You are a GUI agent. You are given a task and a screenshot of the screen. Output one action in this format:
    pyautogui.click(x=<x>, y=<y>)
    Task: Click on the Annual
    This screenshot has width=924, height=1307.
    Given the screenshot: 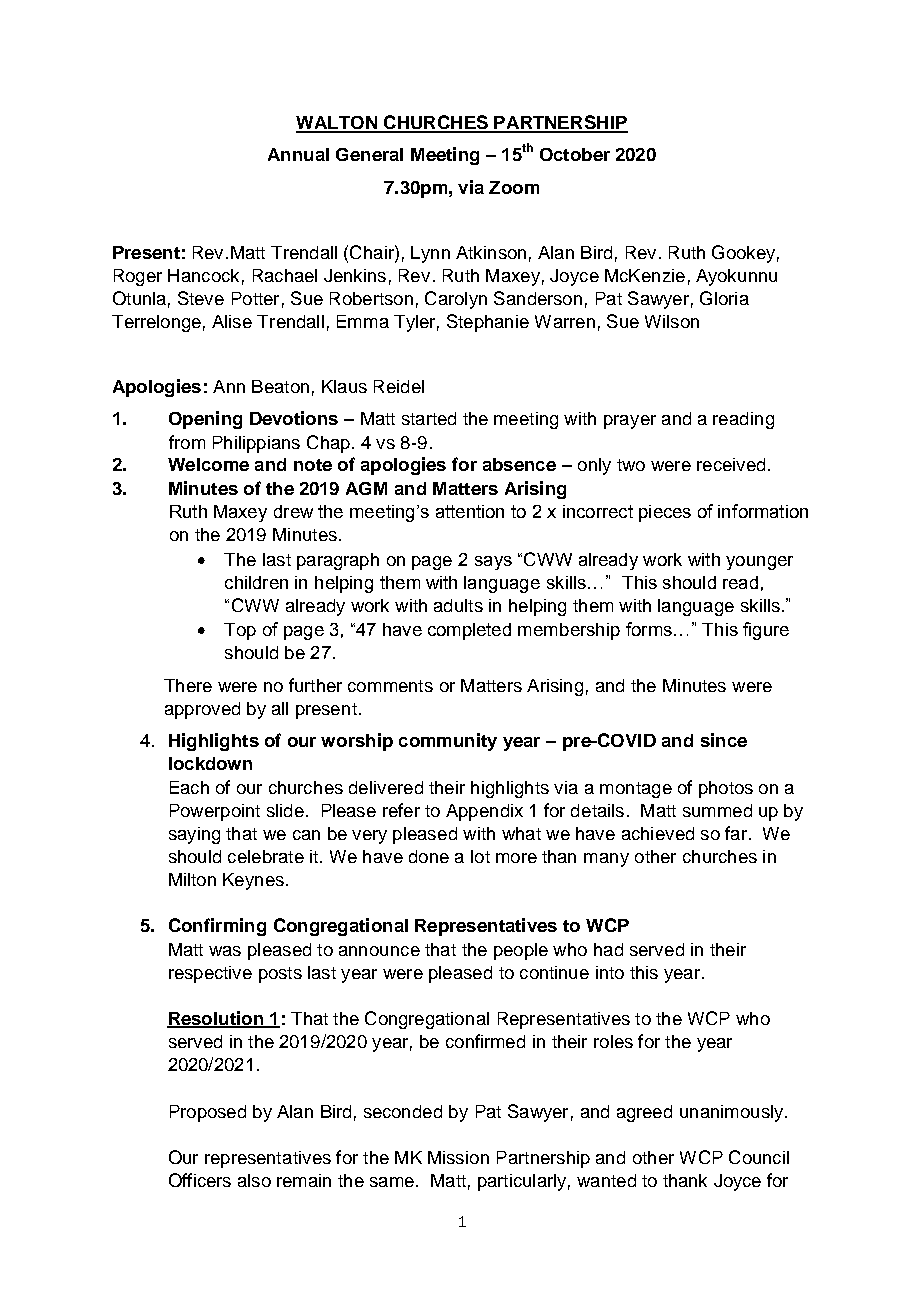 What is the action you would take?
    pyautogui.click(x=298, y=154)
